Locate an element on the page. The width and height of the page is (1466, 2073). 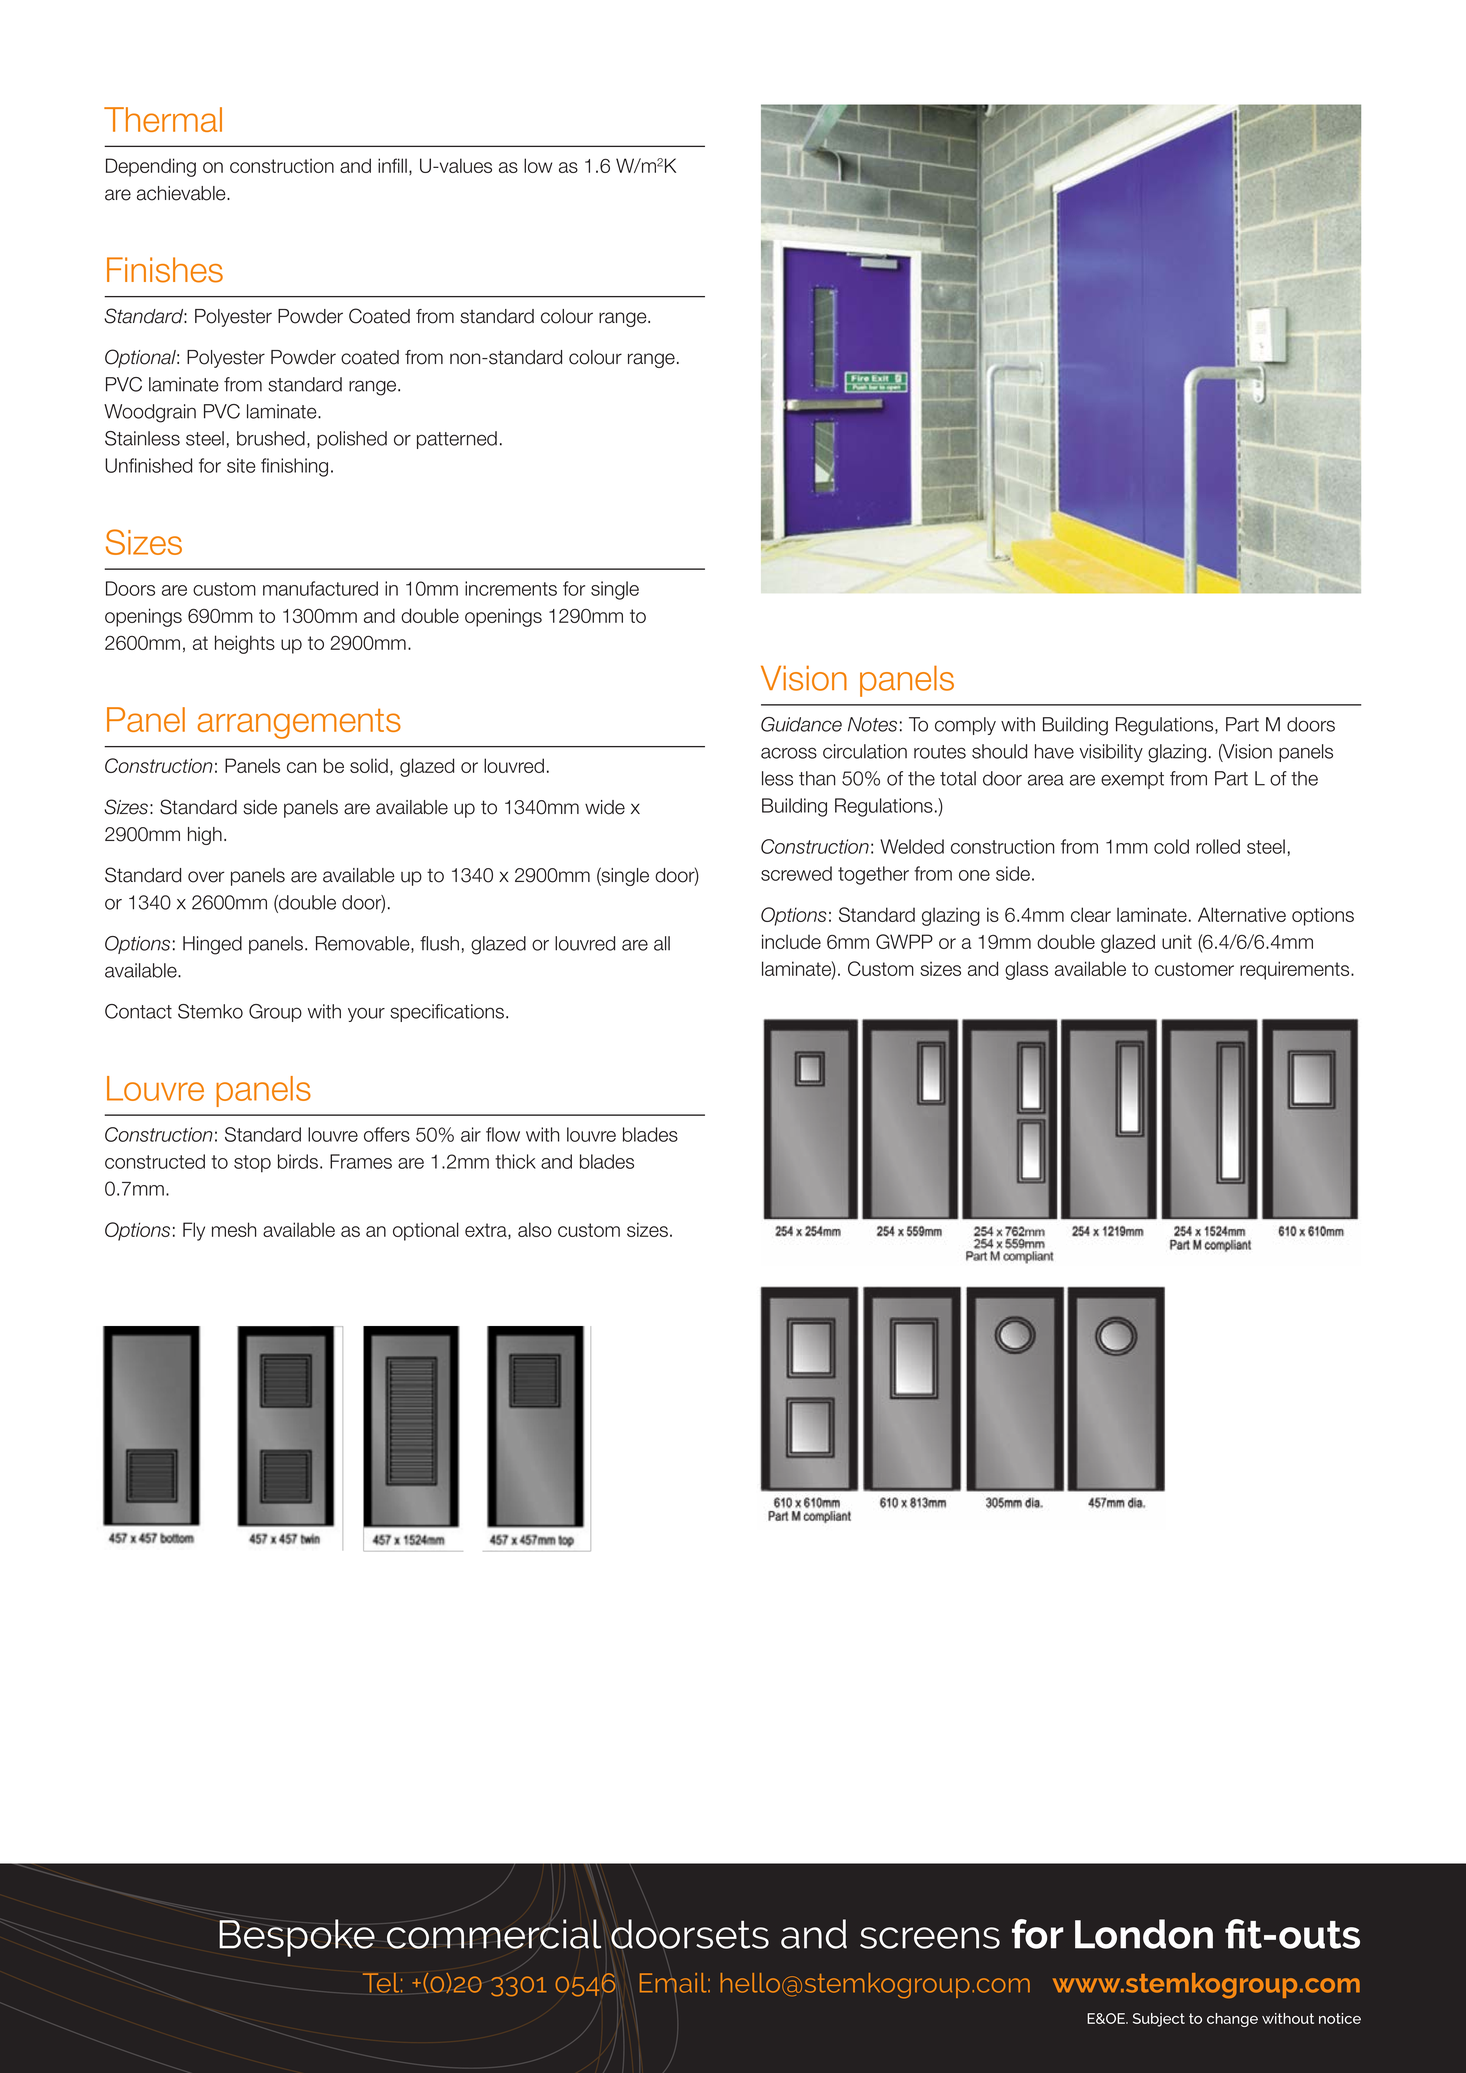
infill is located at coordinates (392, 165).
